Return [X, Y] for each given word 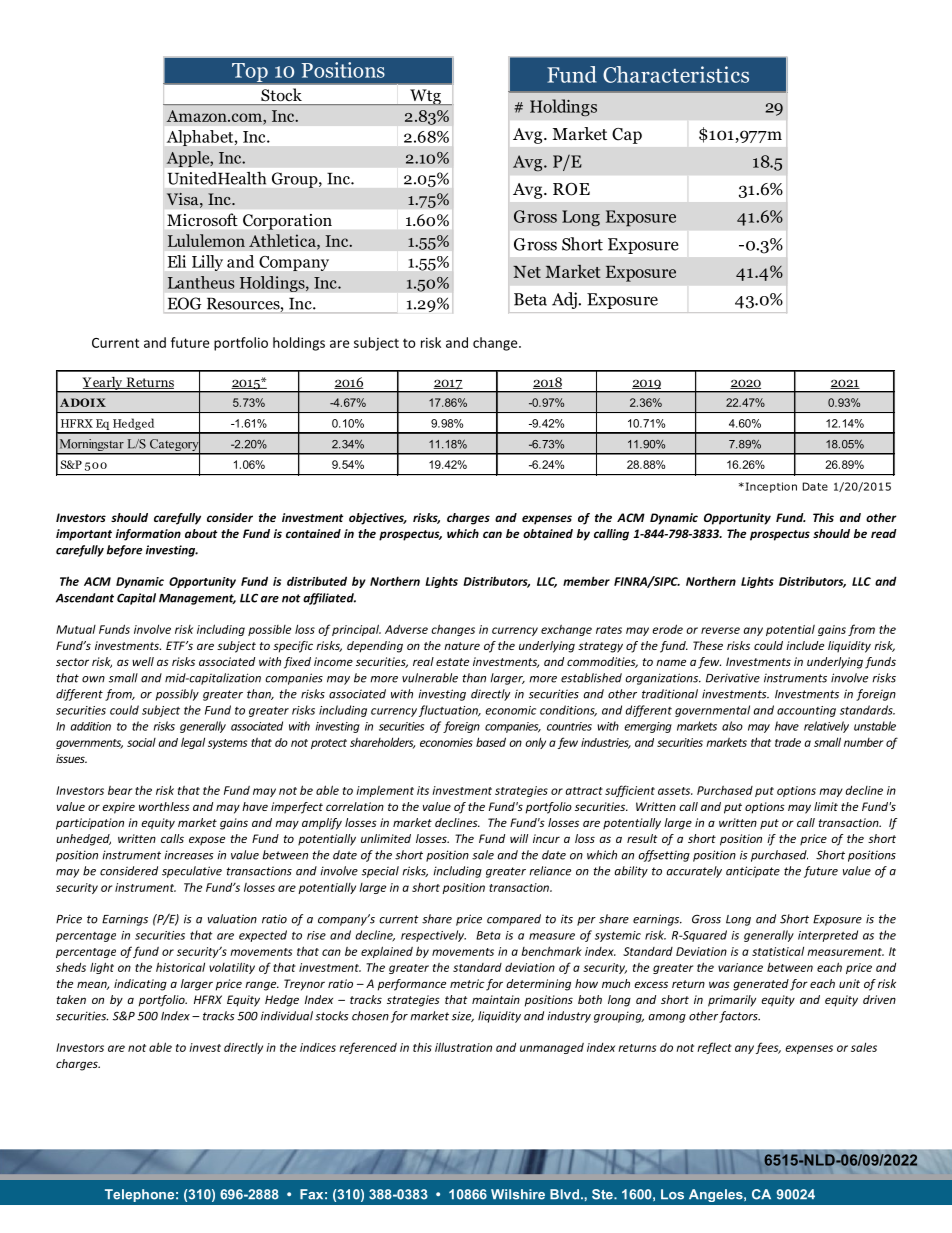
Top [250, 72]
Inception [770, 487]
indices [318, 1047]
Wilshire [518, 1194]
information [148, 535]
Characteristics [676, 74]
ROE [571, 189]
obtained [548, 533]
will [519, 838]
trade [788, 742]
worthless [164, 806]
